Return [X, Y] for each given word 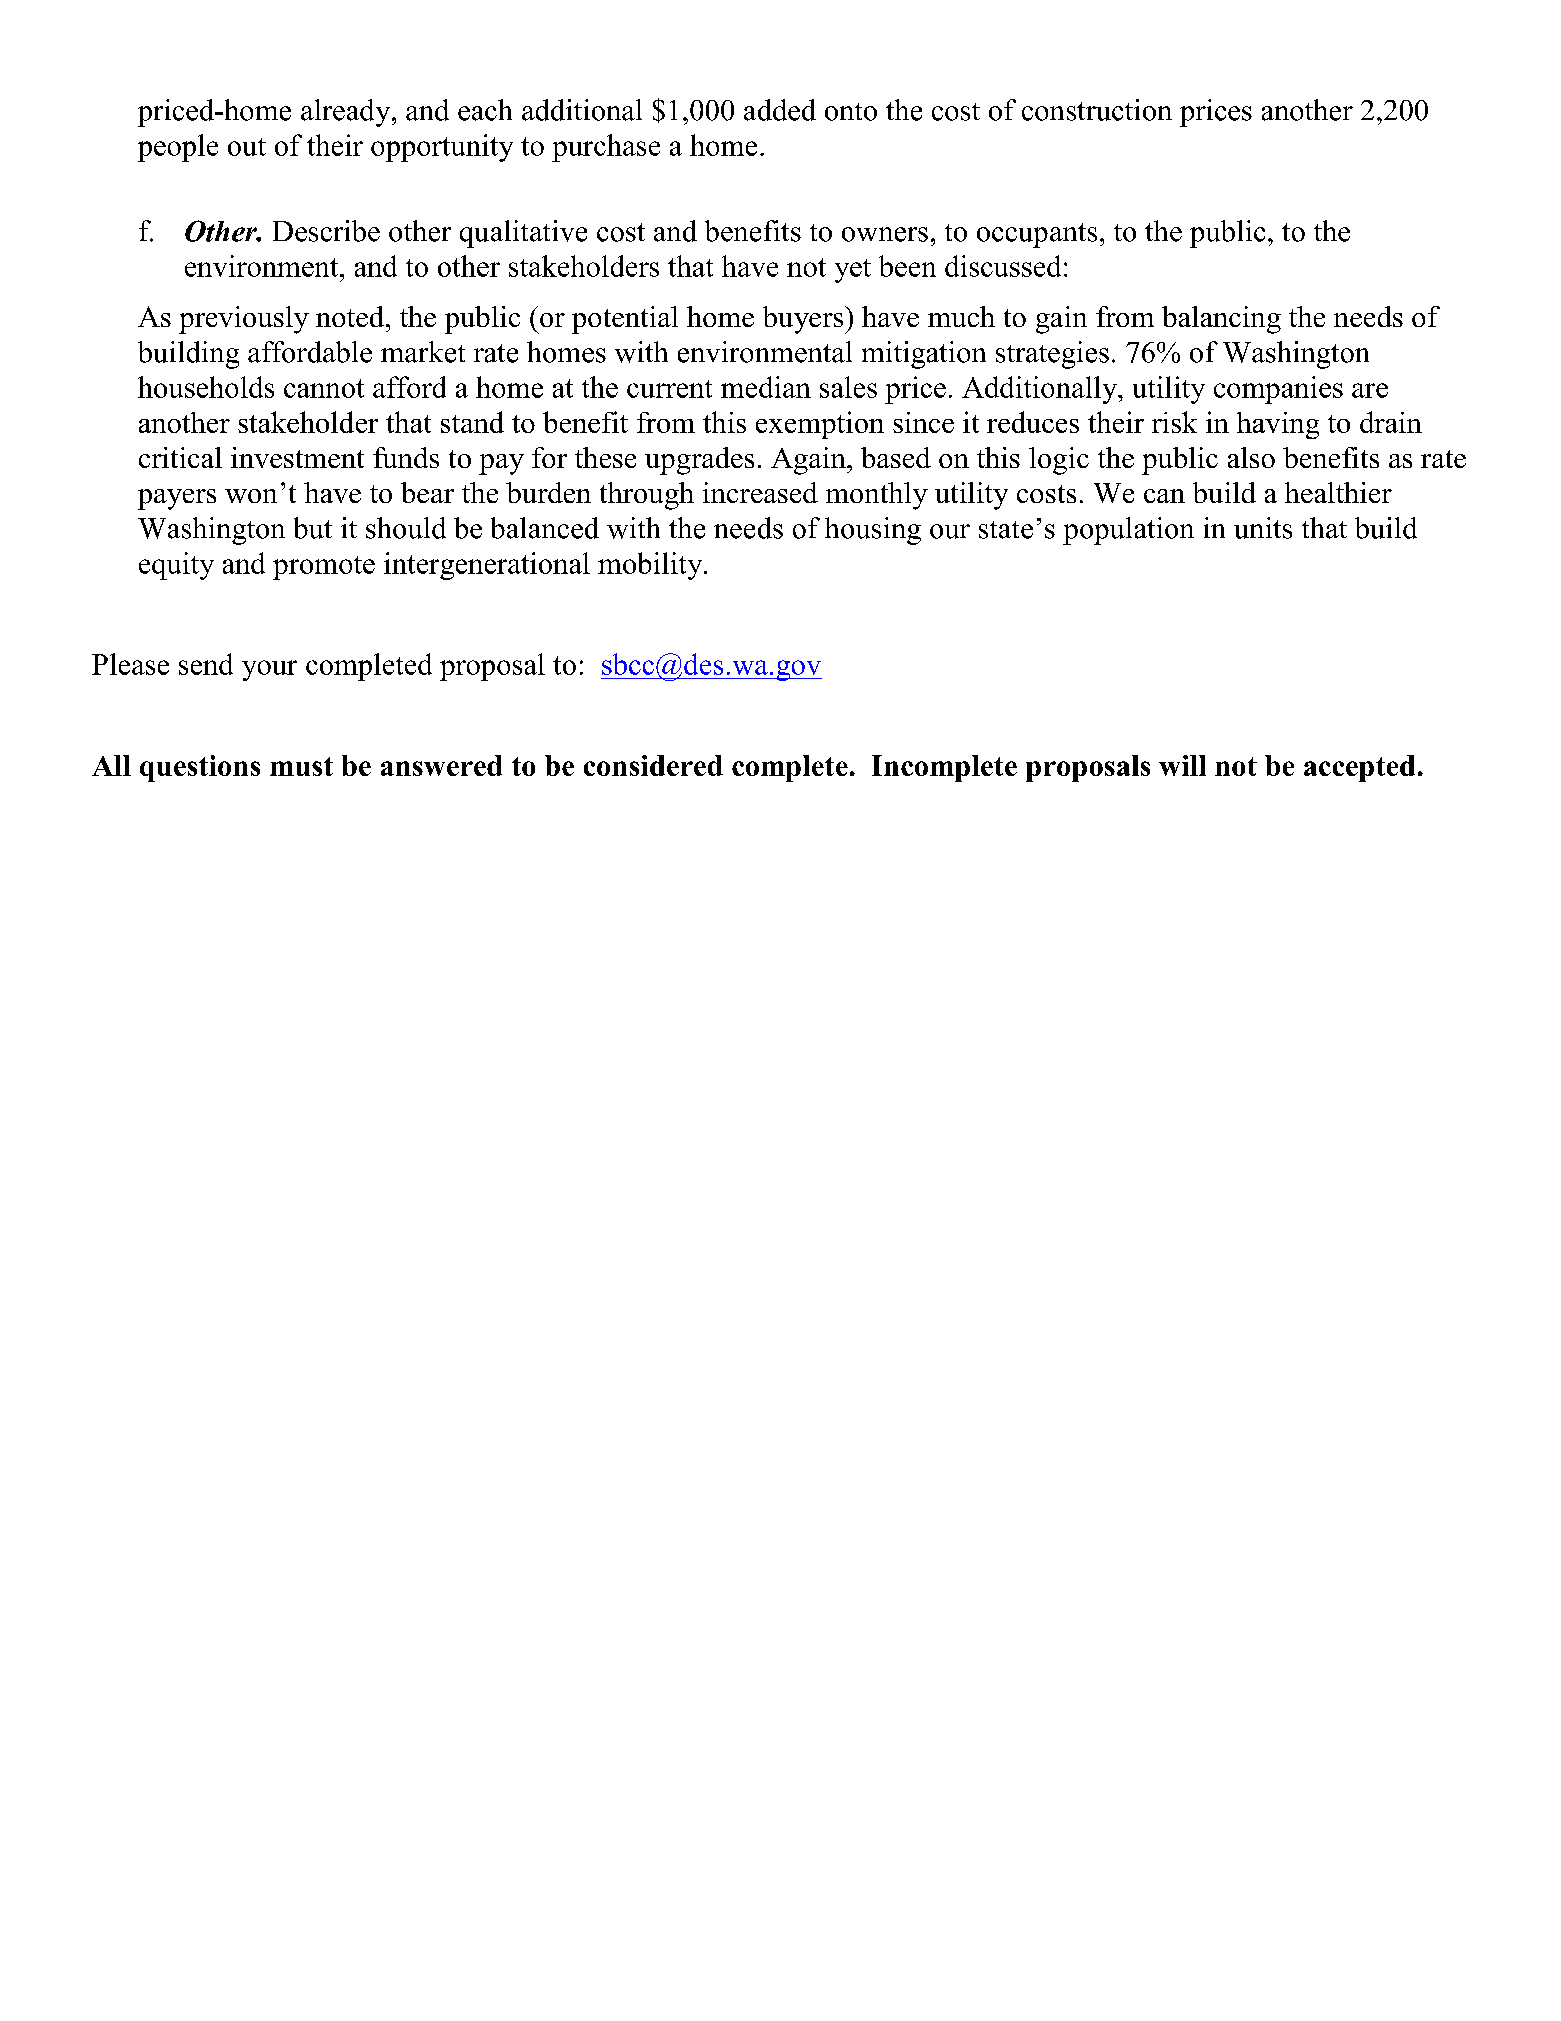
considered [653, 765]
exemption [820, 425]
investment [297, 457]
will [1182, 765]
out [247, 147]
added [780, 110]
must [301, 766]
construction [1097, 110]
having [1278, 425]
